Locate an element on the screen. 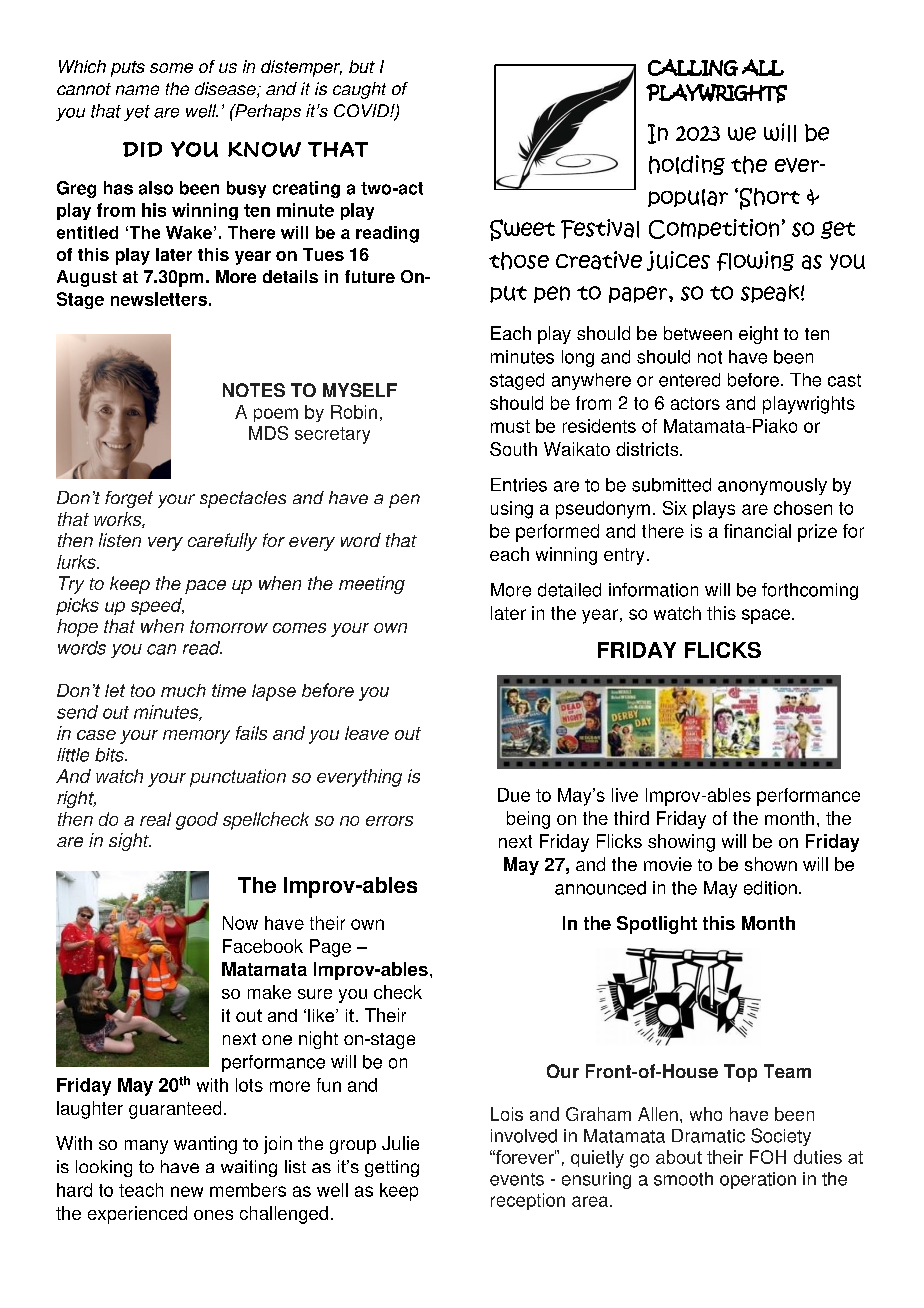 The height and width of the screenshot is (1308, 924). many is located at coordinates (146, 1147).
